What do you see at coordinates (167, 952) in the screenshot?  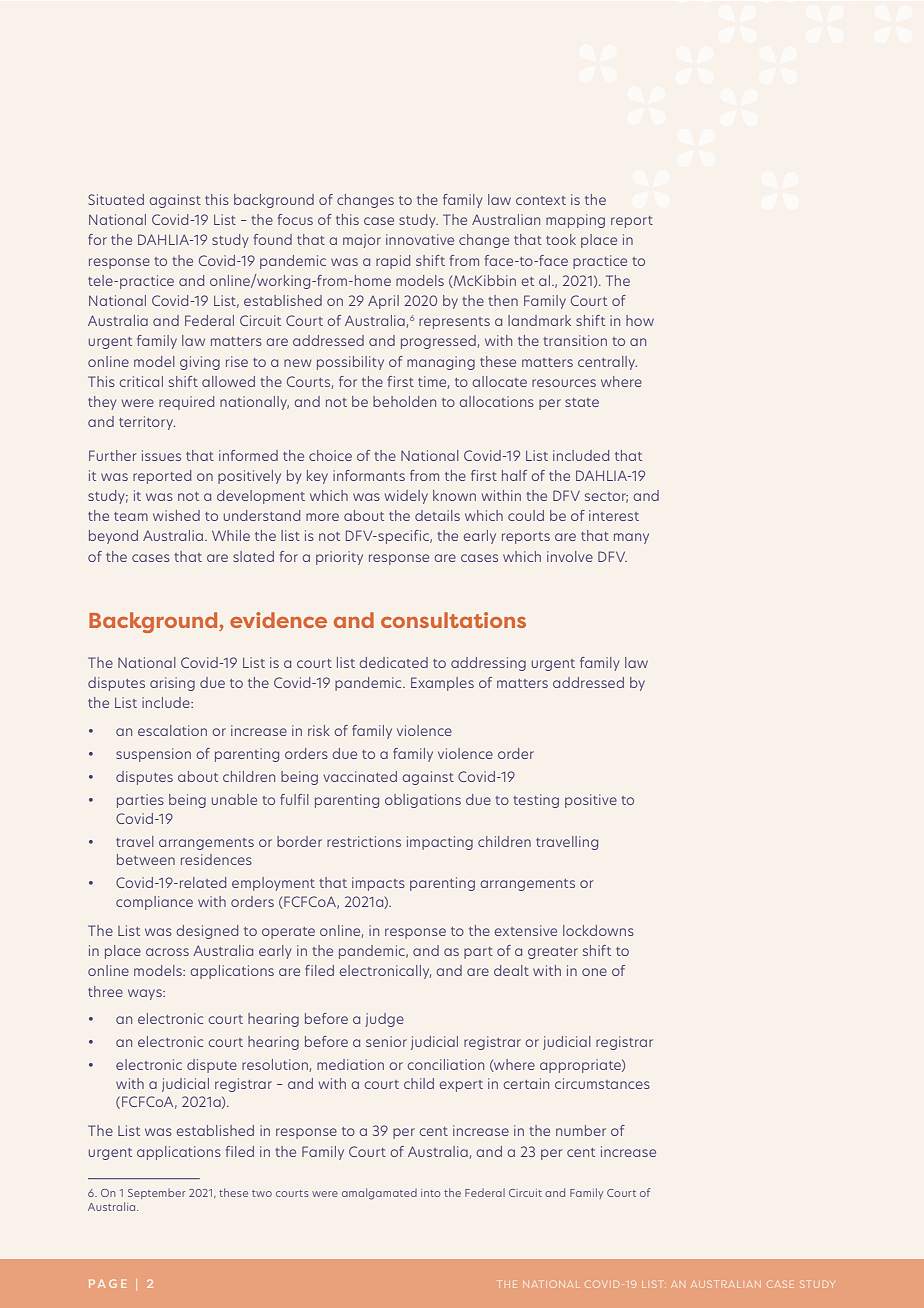 I see `across` at bounding box center [167, 952].
